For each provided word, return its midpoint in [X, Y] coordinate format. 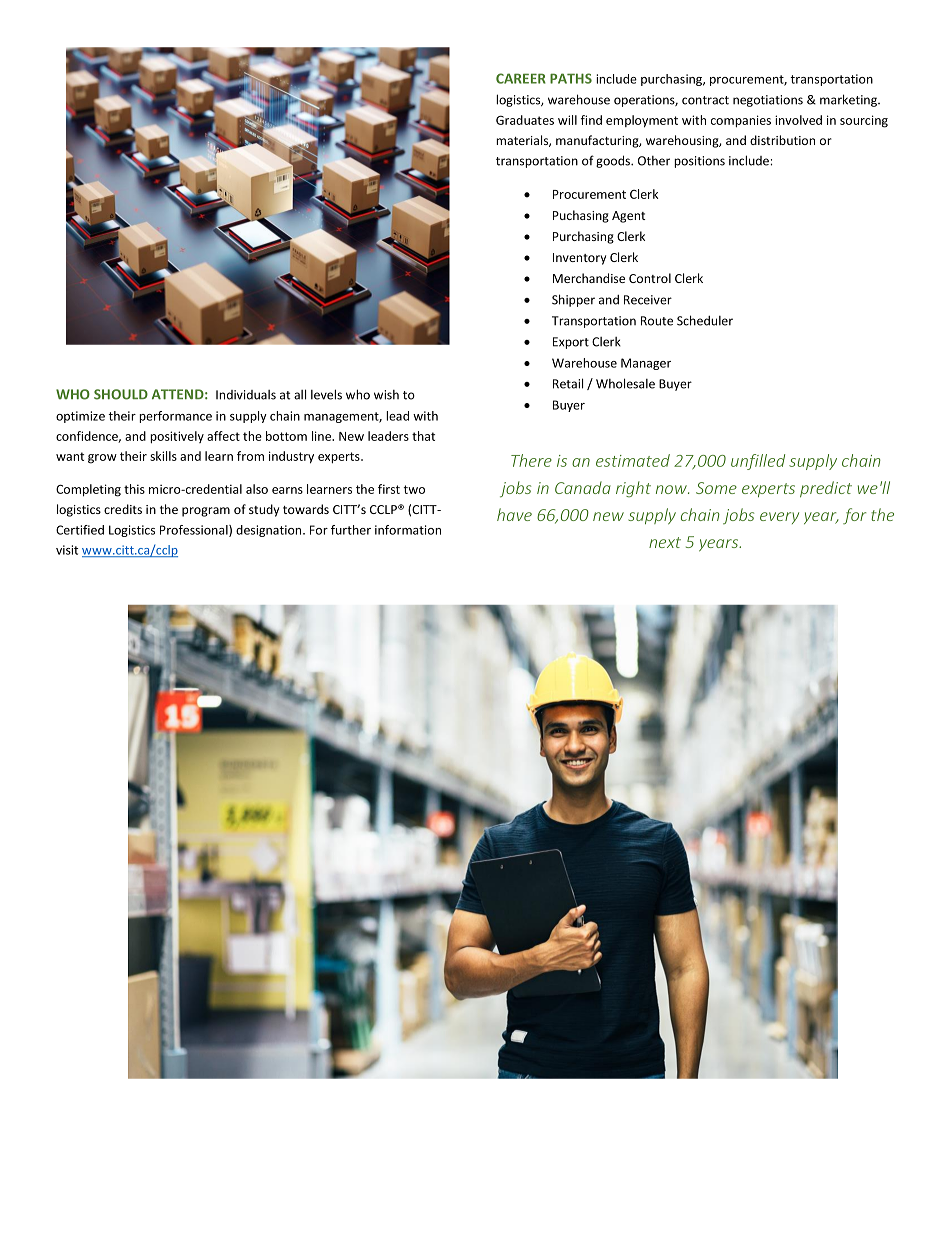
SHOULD [121, 394]
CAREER [521, 78]
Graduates [525, 120]
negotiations [768, 101]
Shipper [573, 300]
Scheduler [705, 320]
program [206, 512]
